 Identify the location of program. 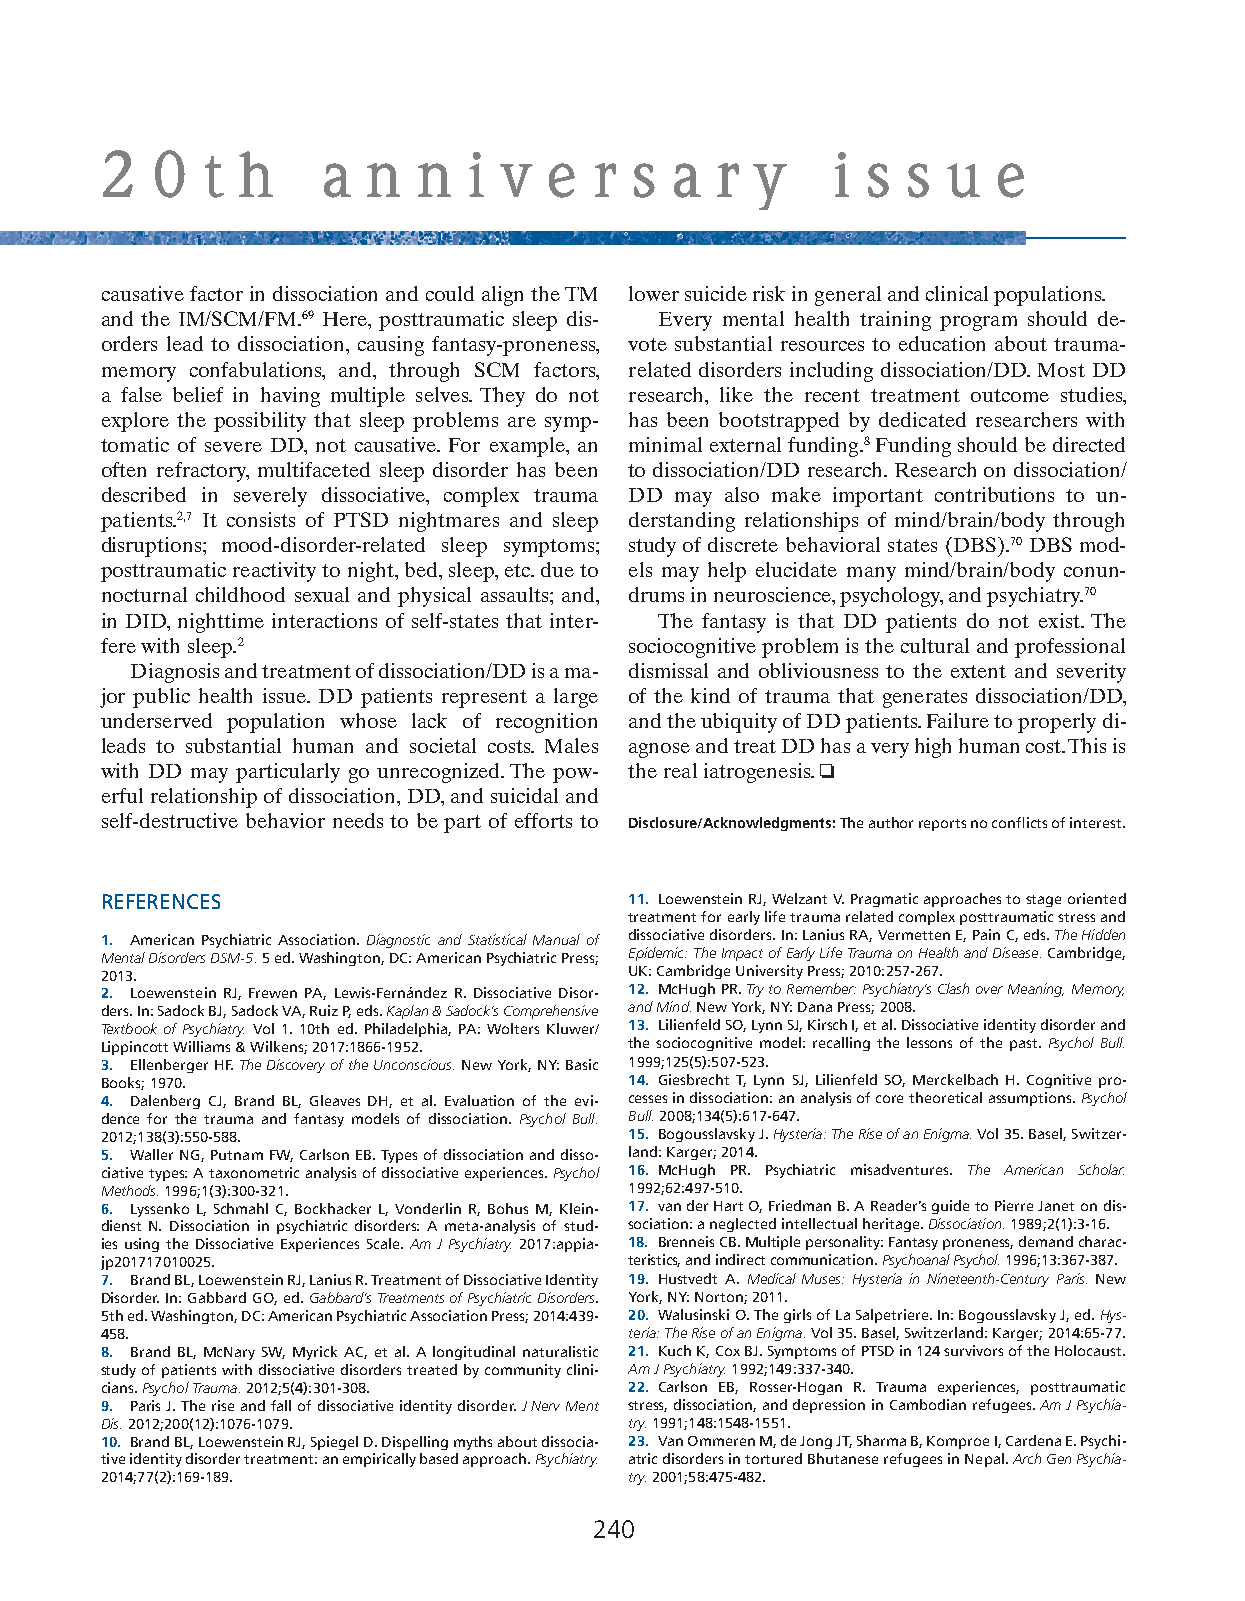
(978, 323).
